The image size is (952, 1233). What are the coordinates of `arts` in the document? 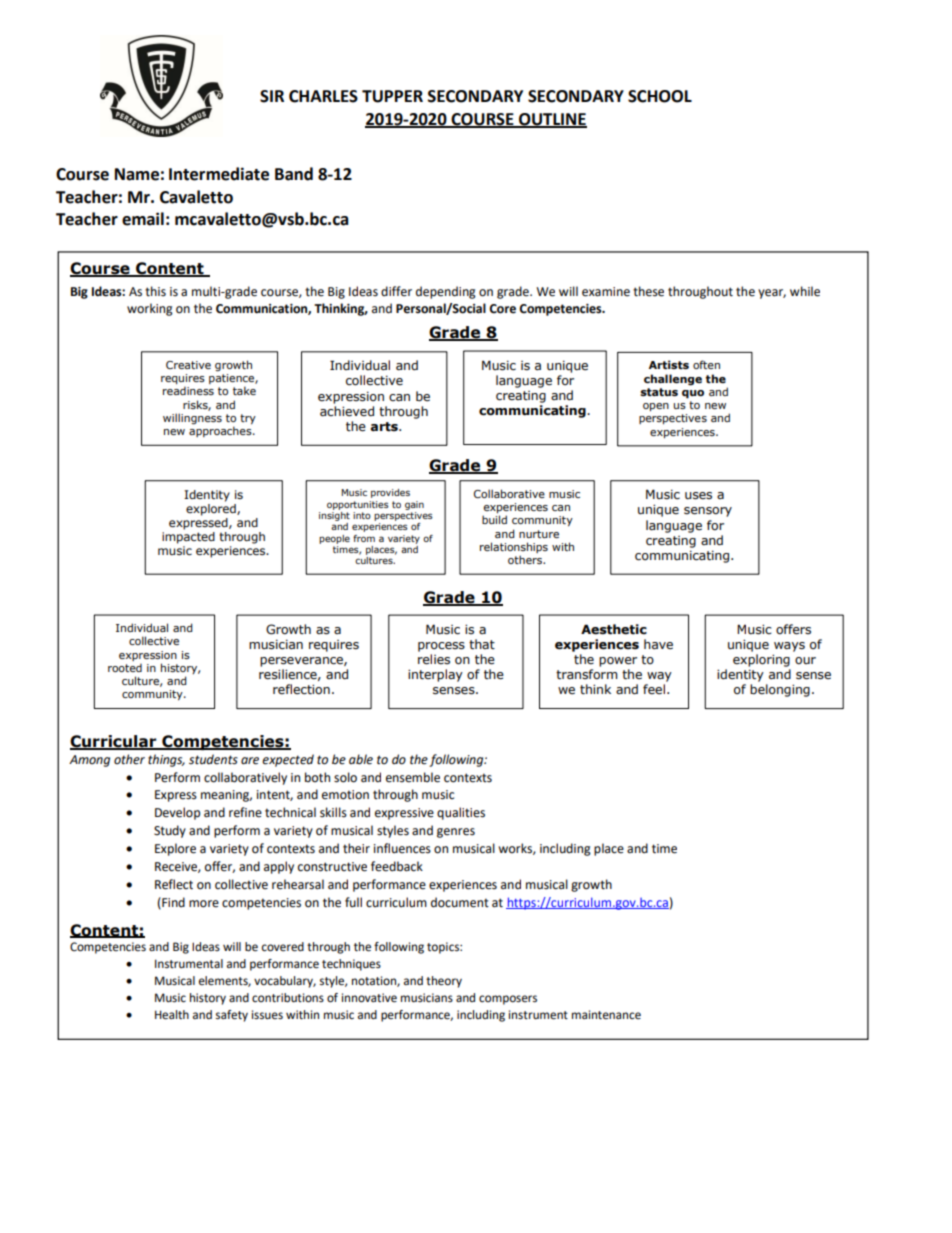 It's located at (385, 427).
